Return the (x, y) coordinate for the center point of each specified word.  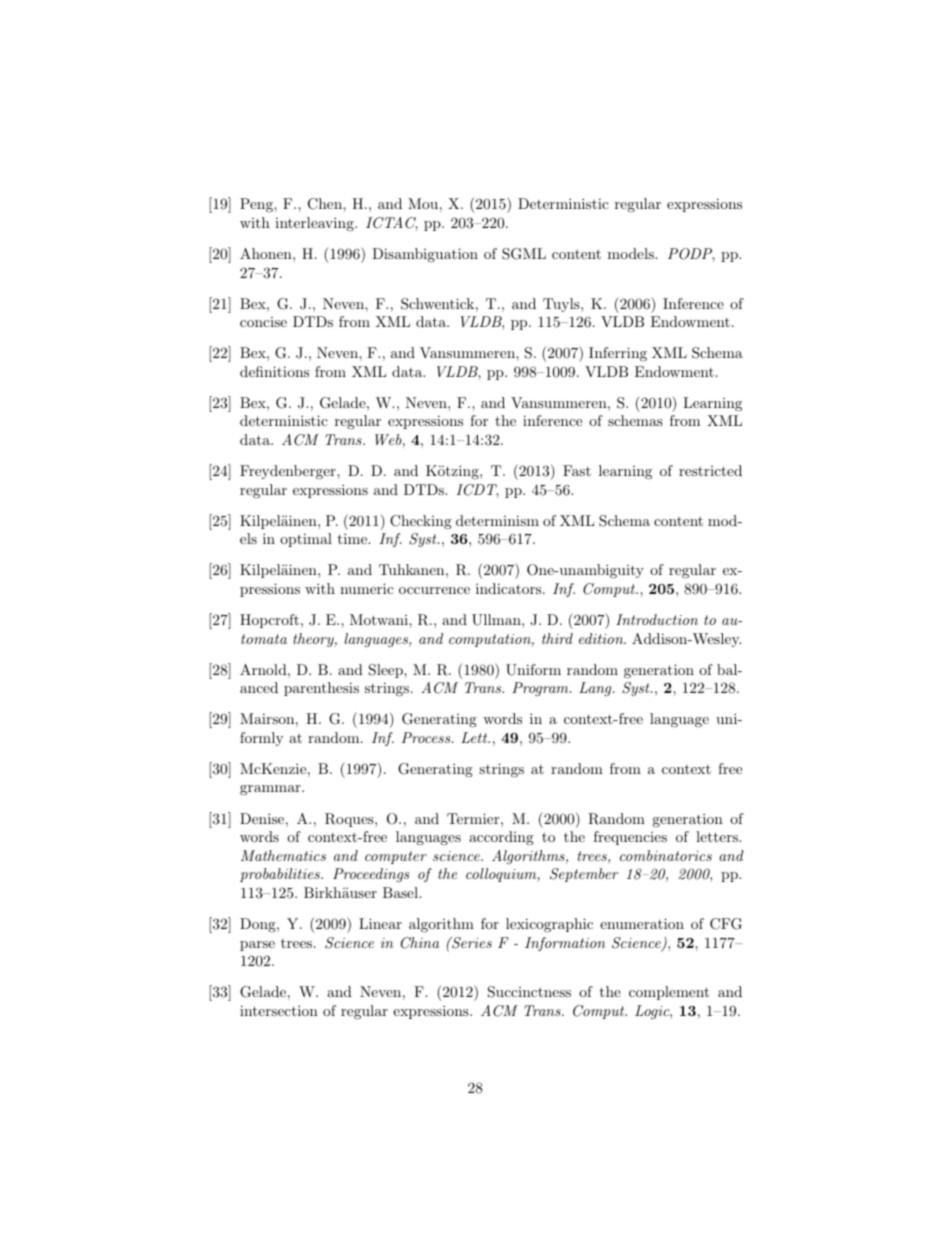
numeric (367, 588)
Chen (326, 204)
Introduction (657, 619)
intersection (279, 1010)
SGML (524, 254)
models (632, 253)
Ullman (497, 620)
